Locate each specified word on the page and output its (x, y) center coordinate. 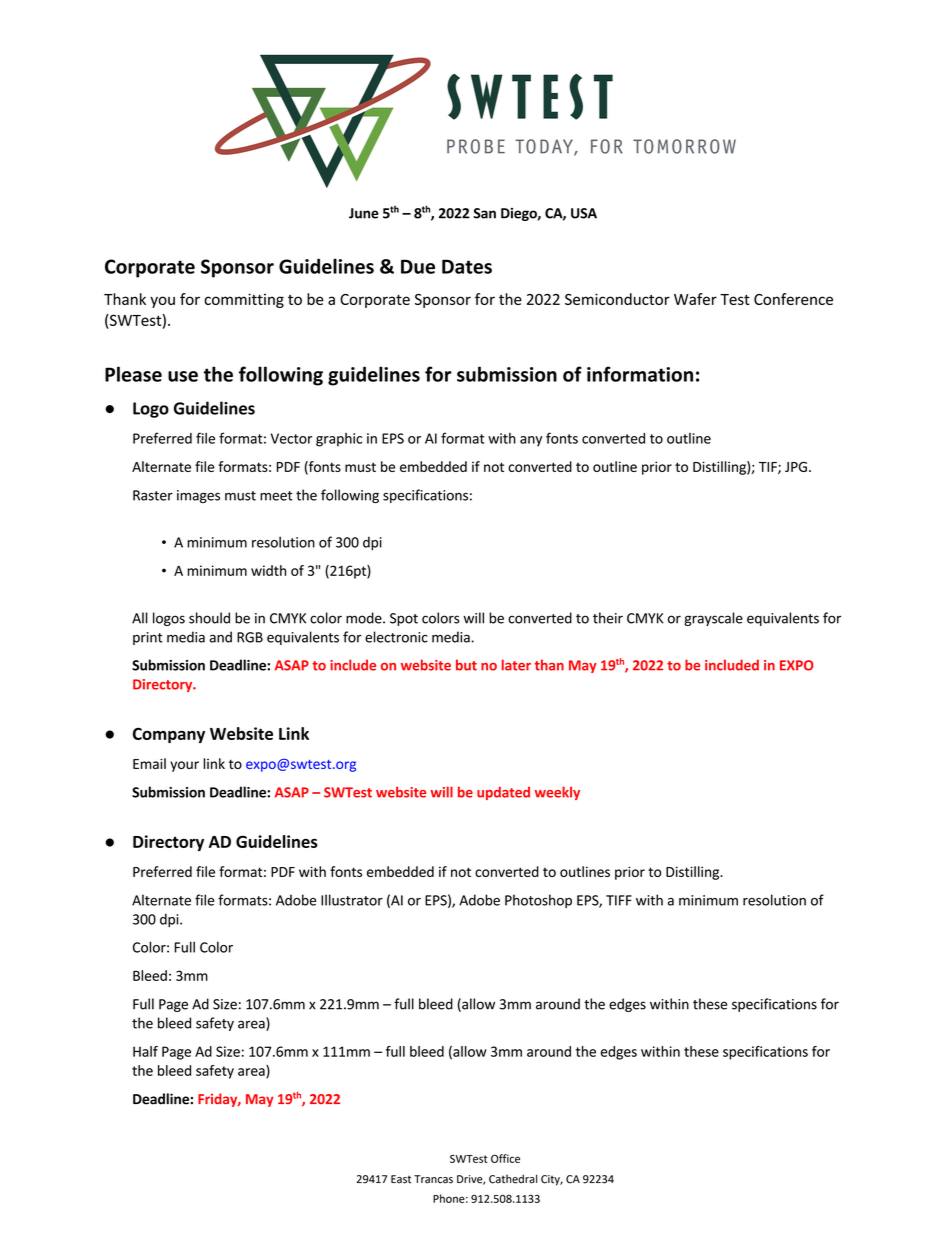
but (466, 665)
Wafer (695, 299)
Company (169, 735)
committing (244, 300)
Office (505, 1158)
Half (145, 1051)
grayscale (713, 619)
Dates (467, 266)
